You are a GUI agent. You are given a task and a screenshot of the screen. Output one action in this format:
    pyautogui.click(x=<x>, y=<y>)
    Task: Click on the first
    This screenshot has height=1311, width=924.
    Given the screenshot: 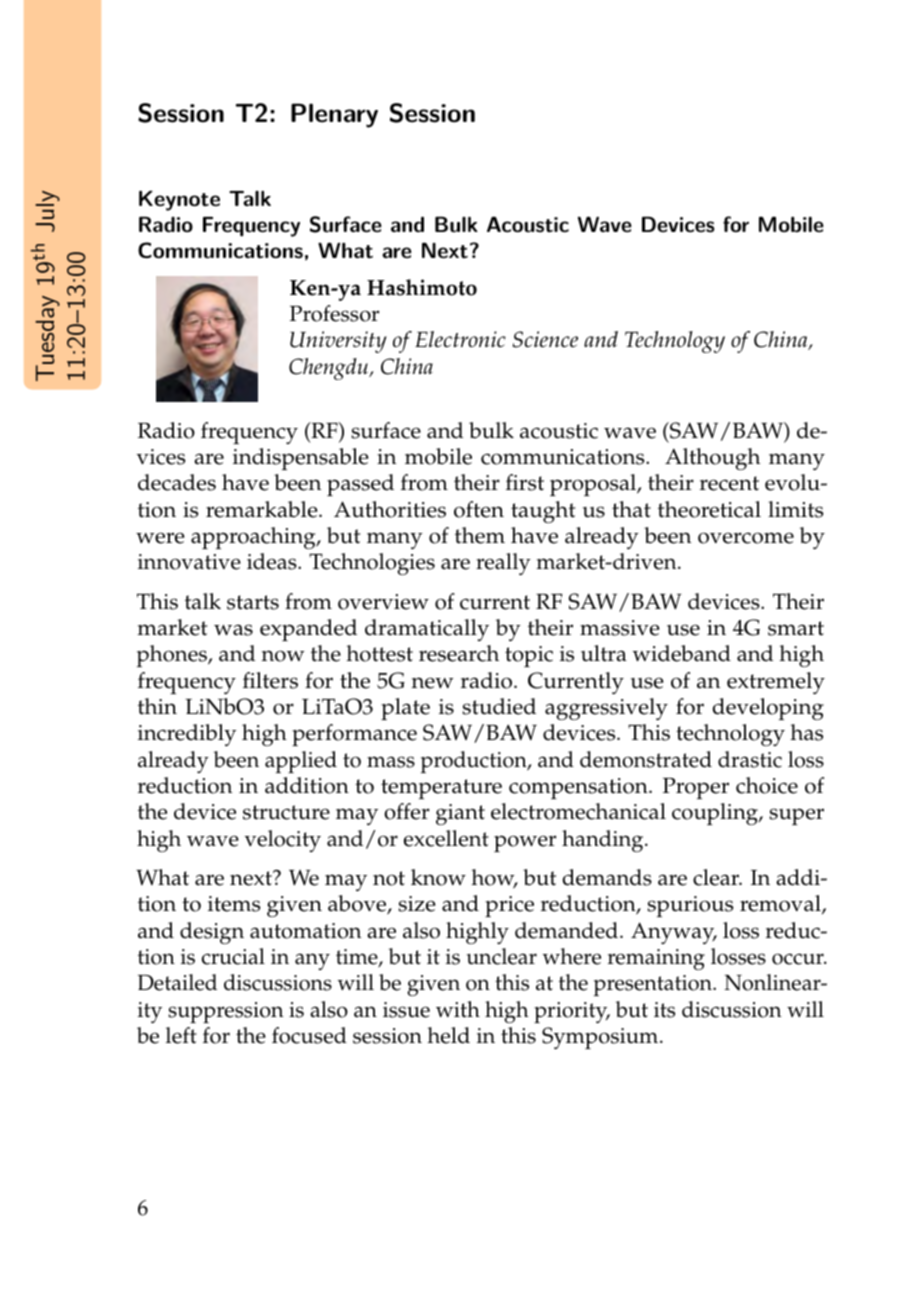 What is the action you would take?
    pyautogui.click(x=525, y=482)
